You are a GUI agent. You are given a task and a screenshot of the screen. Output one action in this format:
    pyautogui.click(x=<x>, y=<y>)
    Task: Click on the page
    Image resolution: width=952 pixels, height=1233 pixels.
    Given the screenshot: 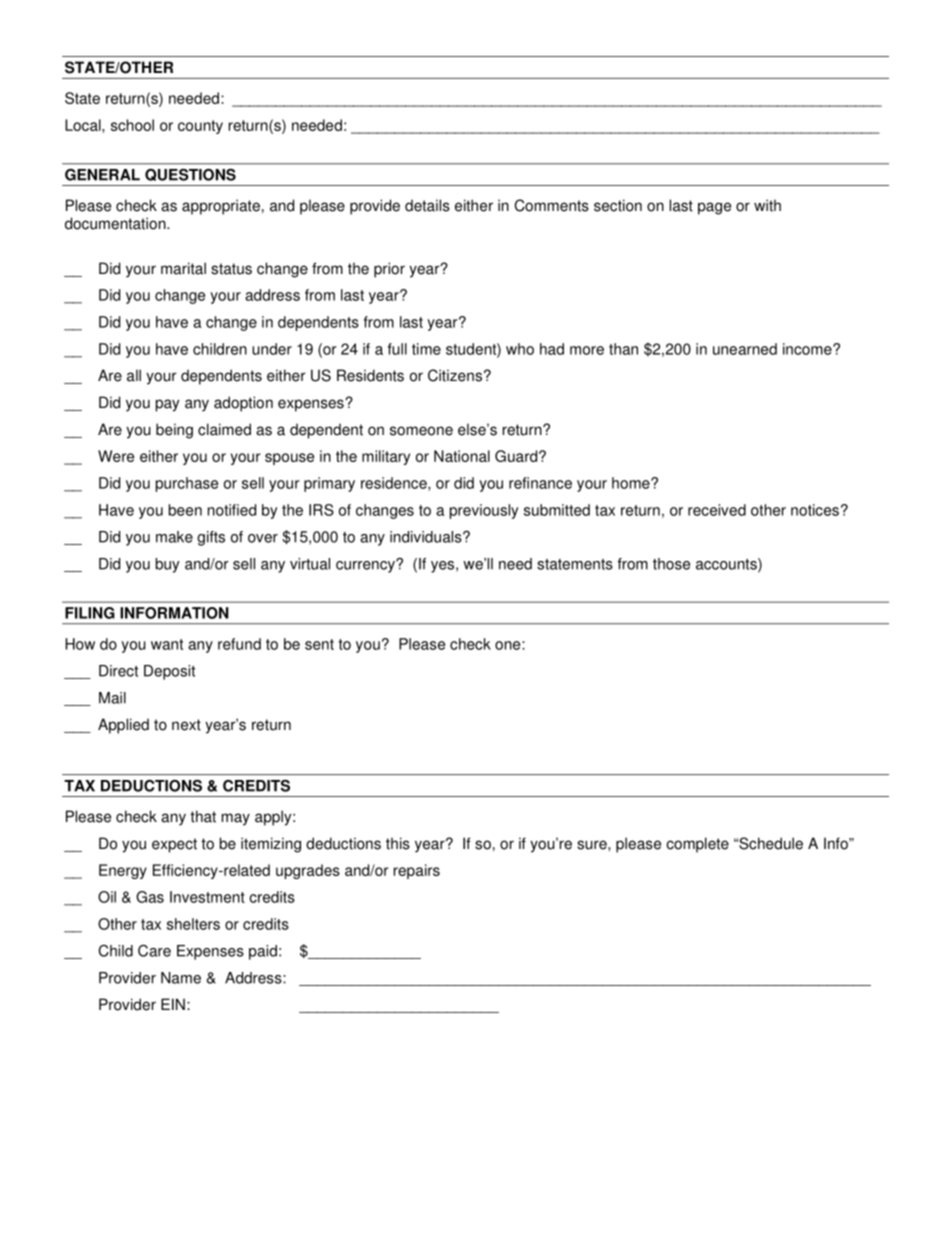 What is the action you would take?
    pyautogui.click(x=714, y=208)
